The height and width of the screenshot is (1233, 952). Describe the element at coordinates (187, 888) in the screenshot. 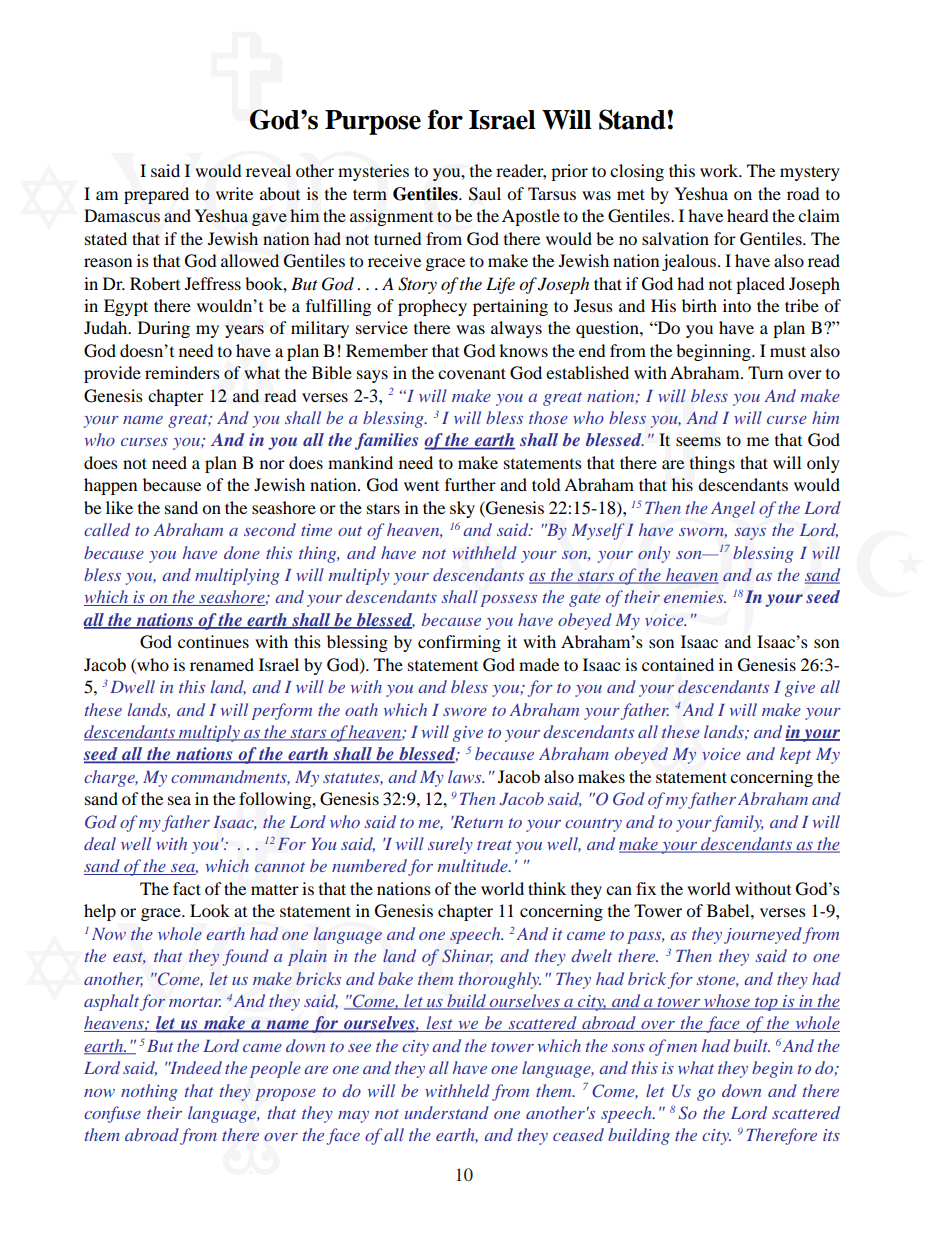

I see `fact` at that location.
